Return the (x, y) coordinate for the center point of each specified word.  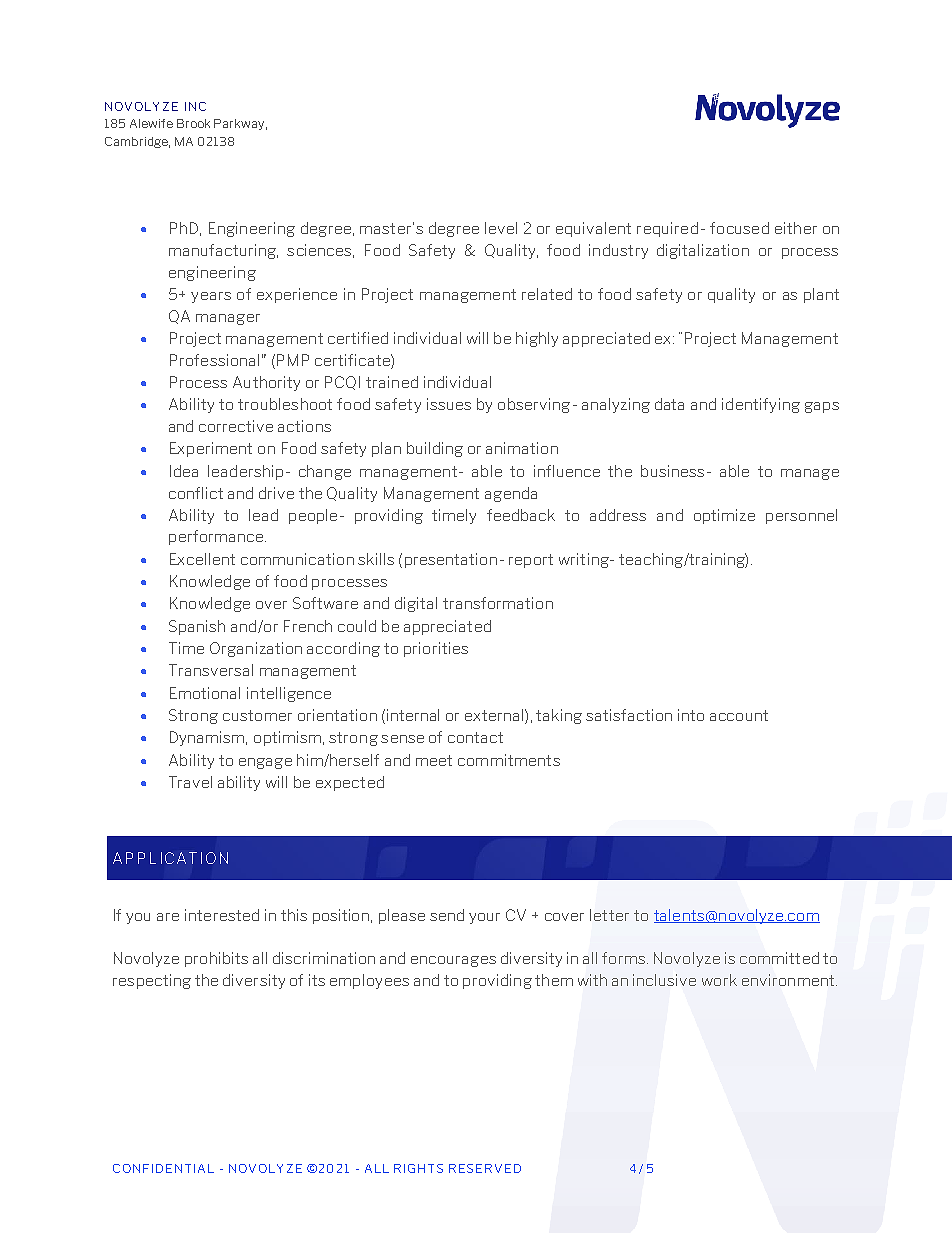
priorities (436, 649)
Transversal (211, 670)
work (719, 980)
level (501, 228)
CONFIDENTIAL (163, 1168)
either (796, 228)
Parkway (239, 124)
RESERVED (485, 1168)
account (739, 715)
